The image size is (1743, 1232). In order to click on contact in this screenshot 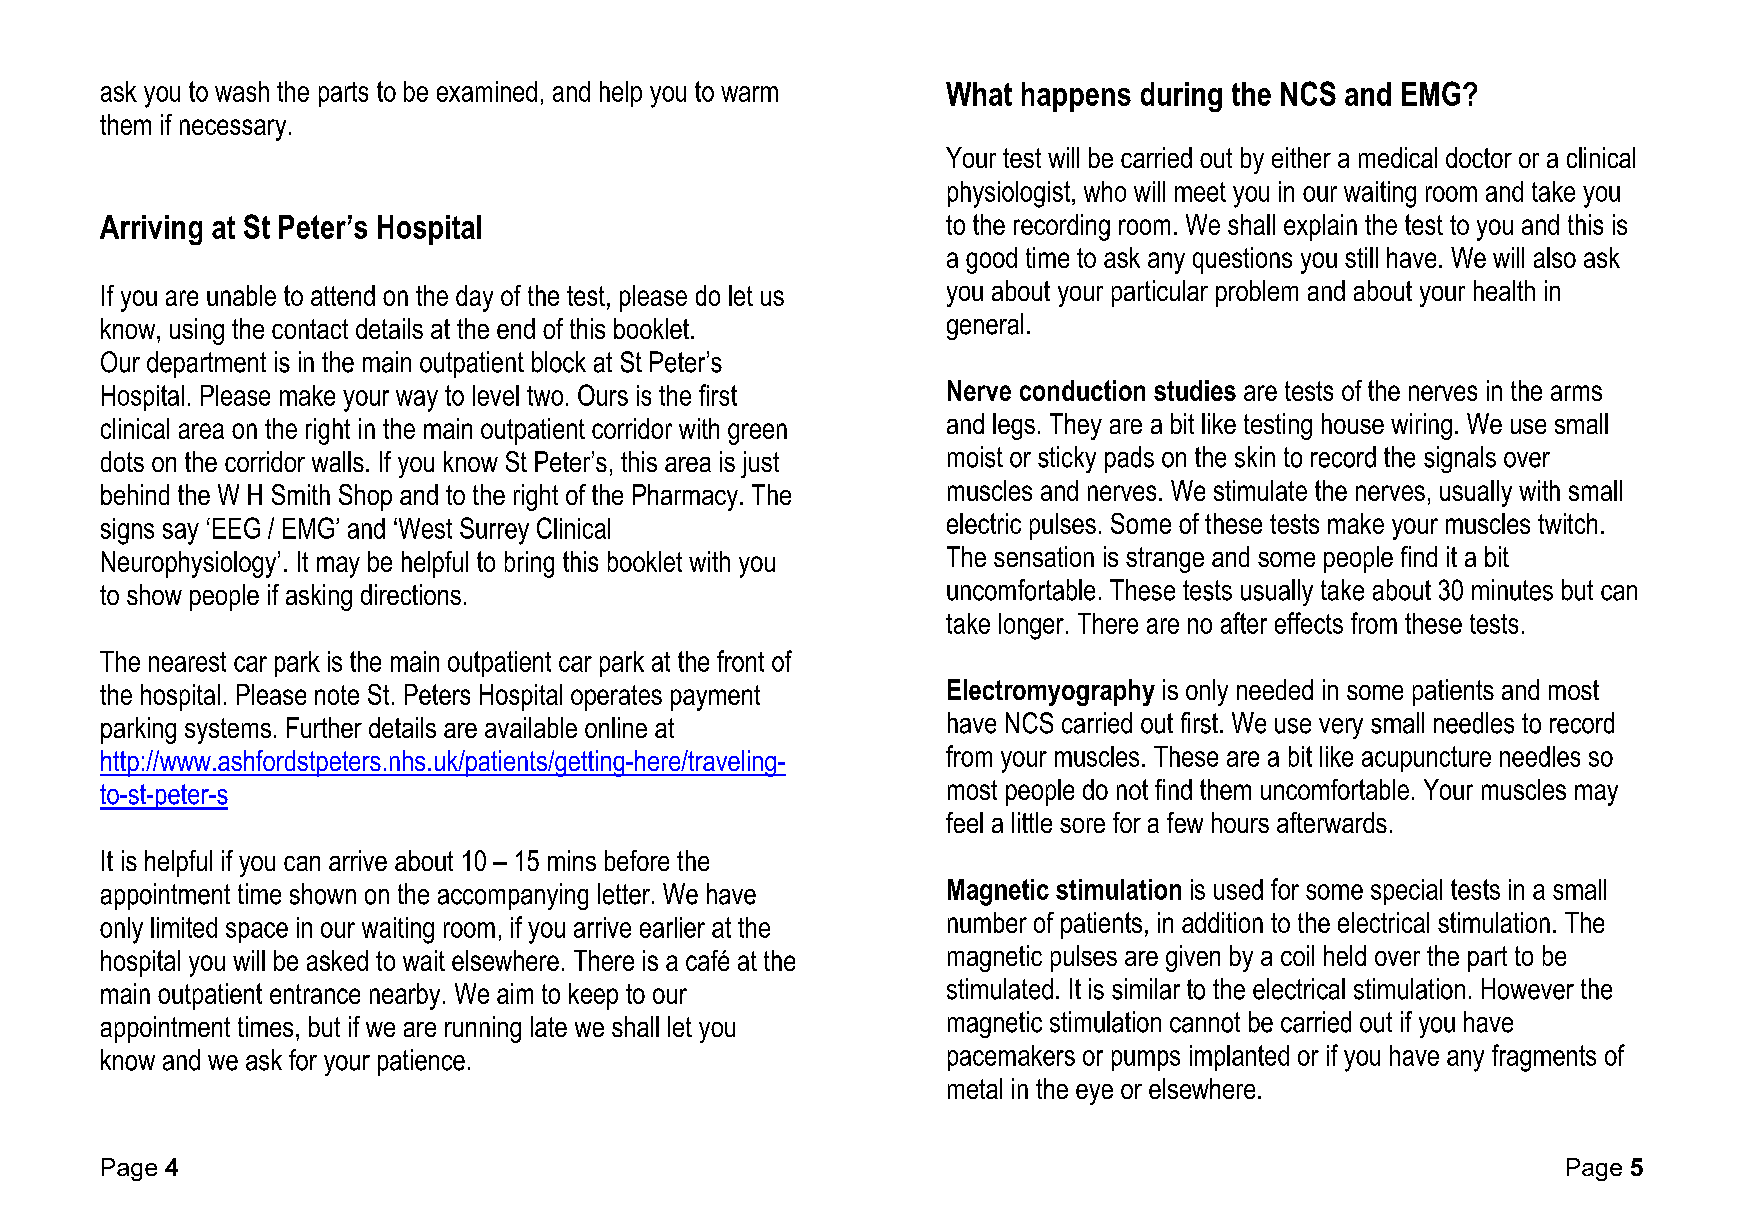, I will do `click(310, 329)`.
